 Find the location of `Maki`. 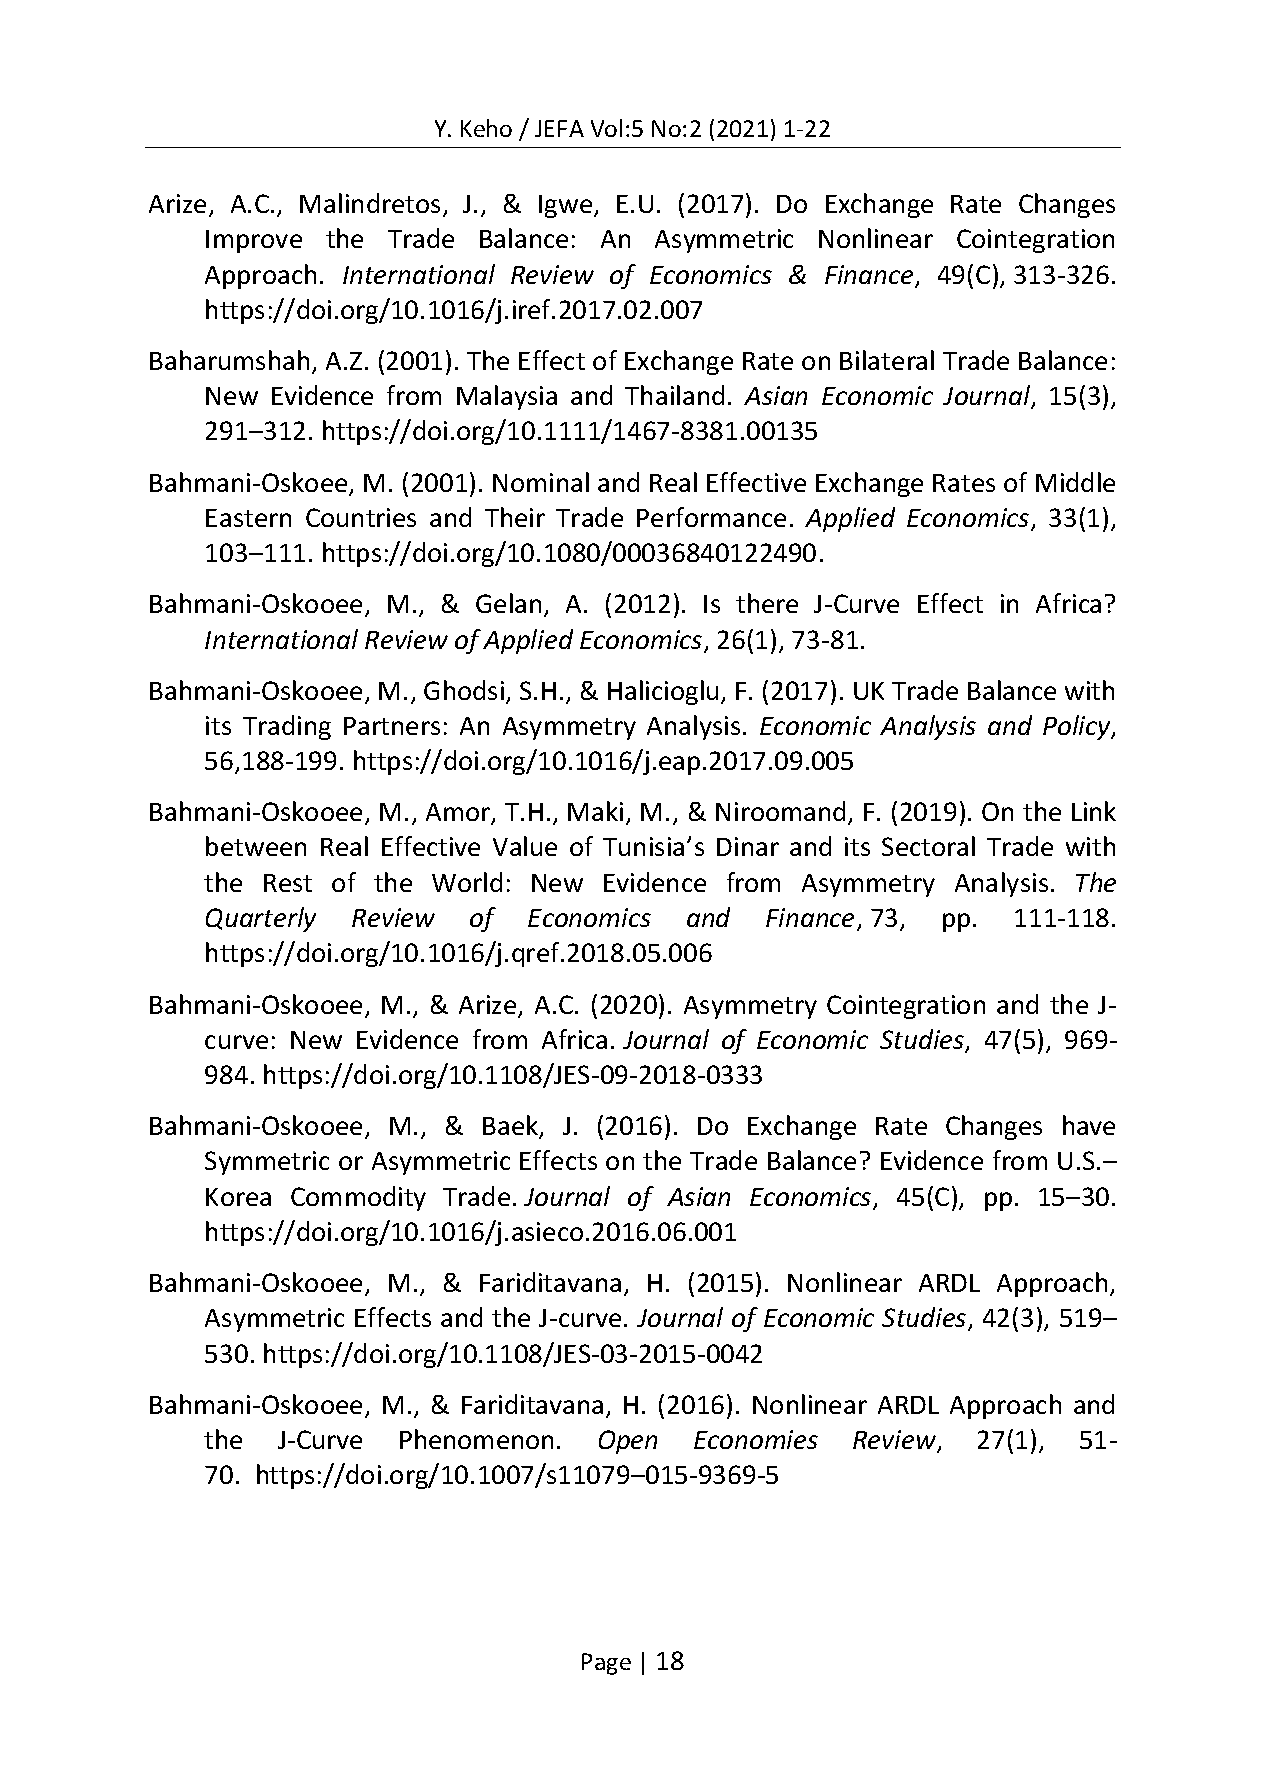

Maki is located at coordinates (595, 811).
